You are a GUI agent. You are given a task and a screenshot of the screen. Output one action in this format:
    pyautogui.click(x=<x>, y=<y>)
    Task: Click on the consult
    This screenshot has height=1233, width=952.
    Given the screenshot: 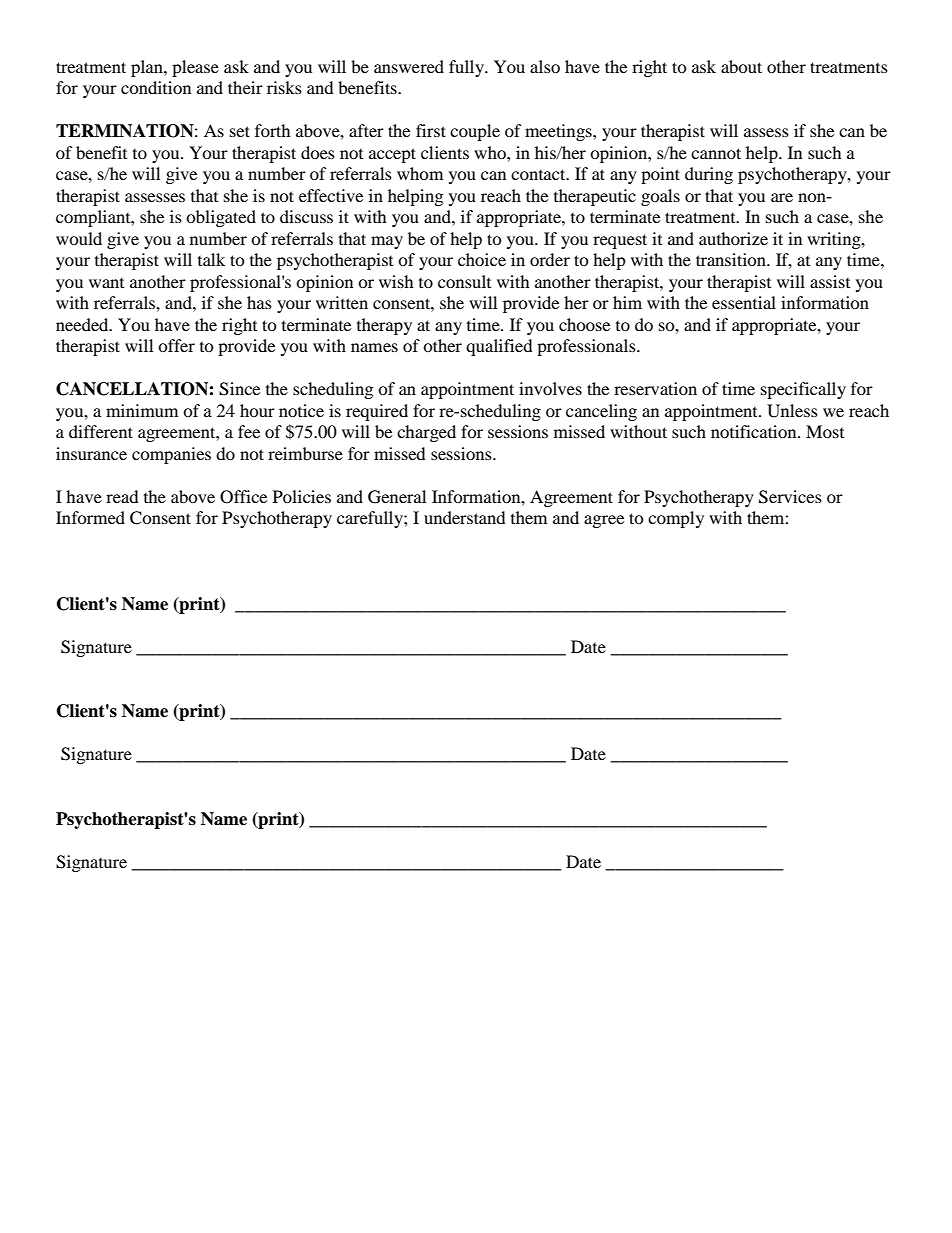 What is the action you would take?
    pyautogui.click(x=464, y=281)
